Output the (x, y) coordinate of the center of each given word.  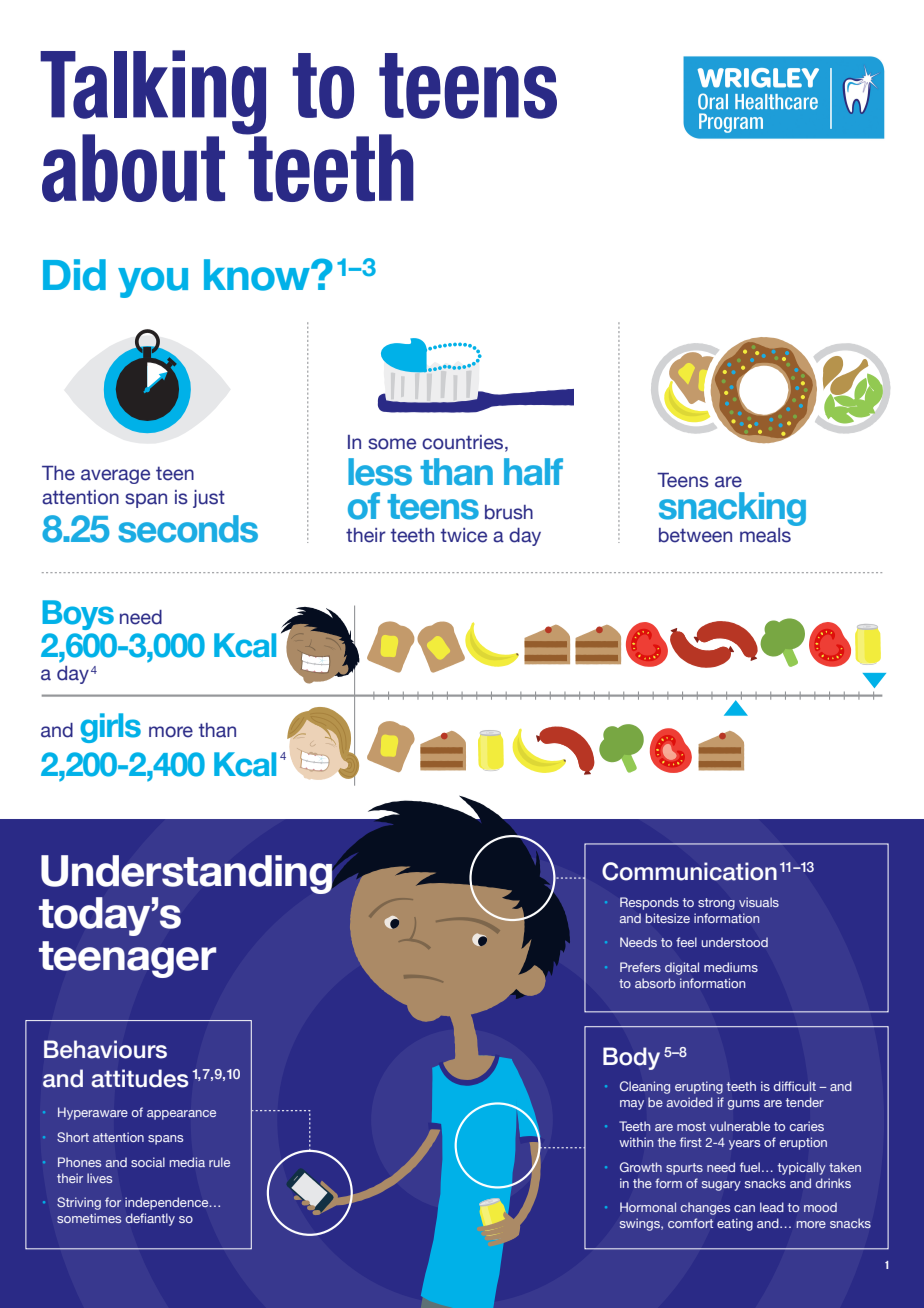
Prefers (640, 967)
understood (735, 942)
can (744, 1208)
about (133, 168)
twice (464, 535)
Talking (153, 93)
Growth (641, 1167)
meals (765, 535)
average (115, 476)
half (533, 472)
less (380, 472)
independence (168, 1203)
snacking (732, 509)
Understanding (187, 874)
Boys (78, 615)
